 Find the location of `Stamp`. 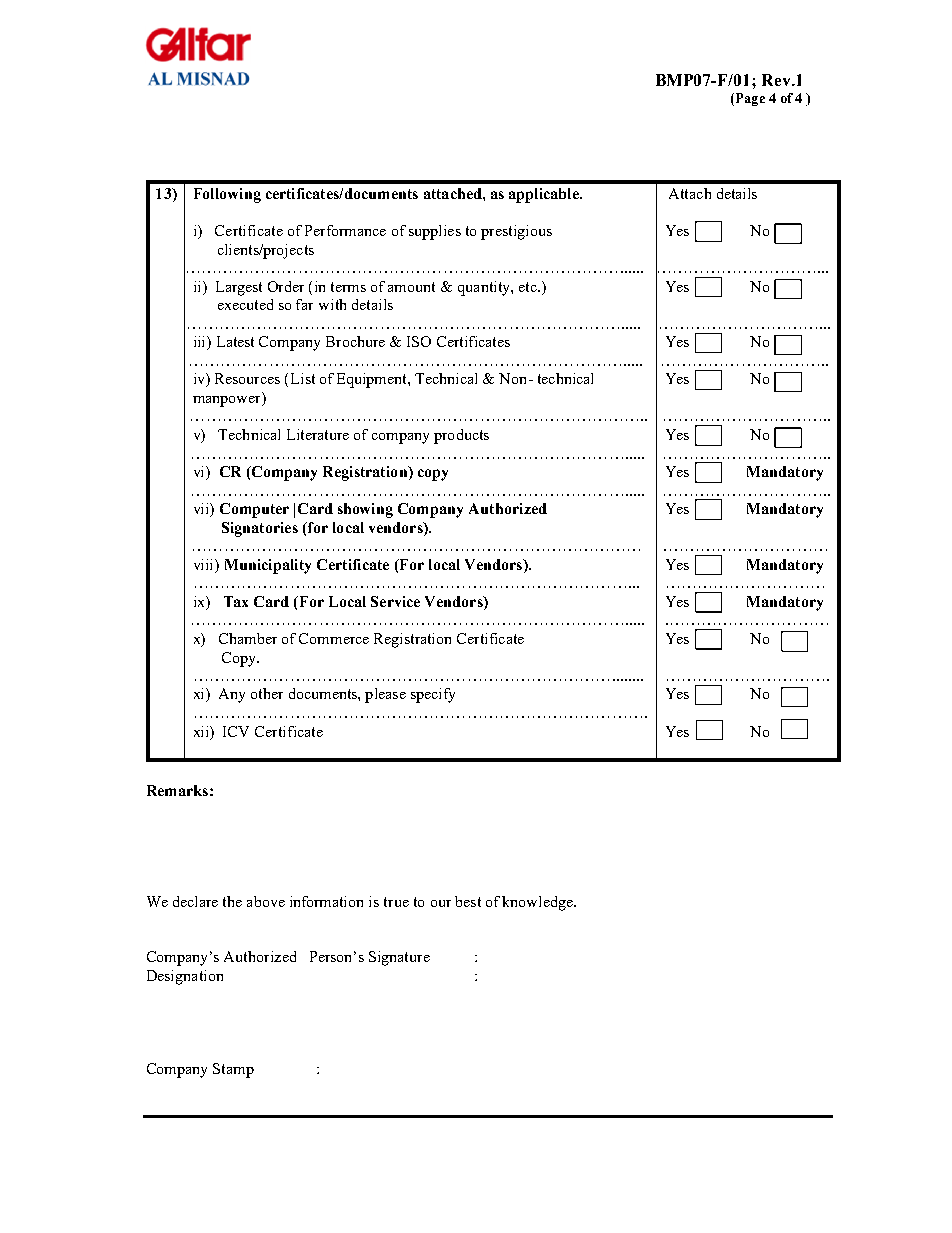

Stamp is located at coordinates (233, 1070).
